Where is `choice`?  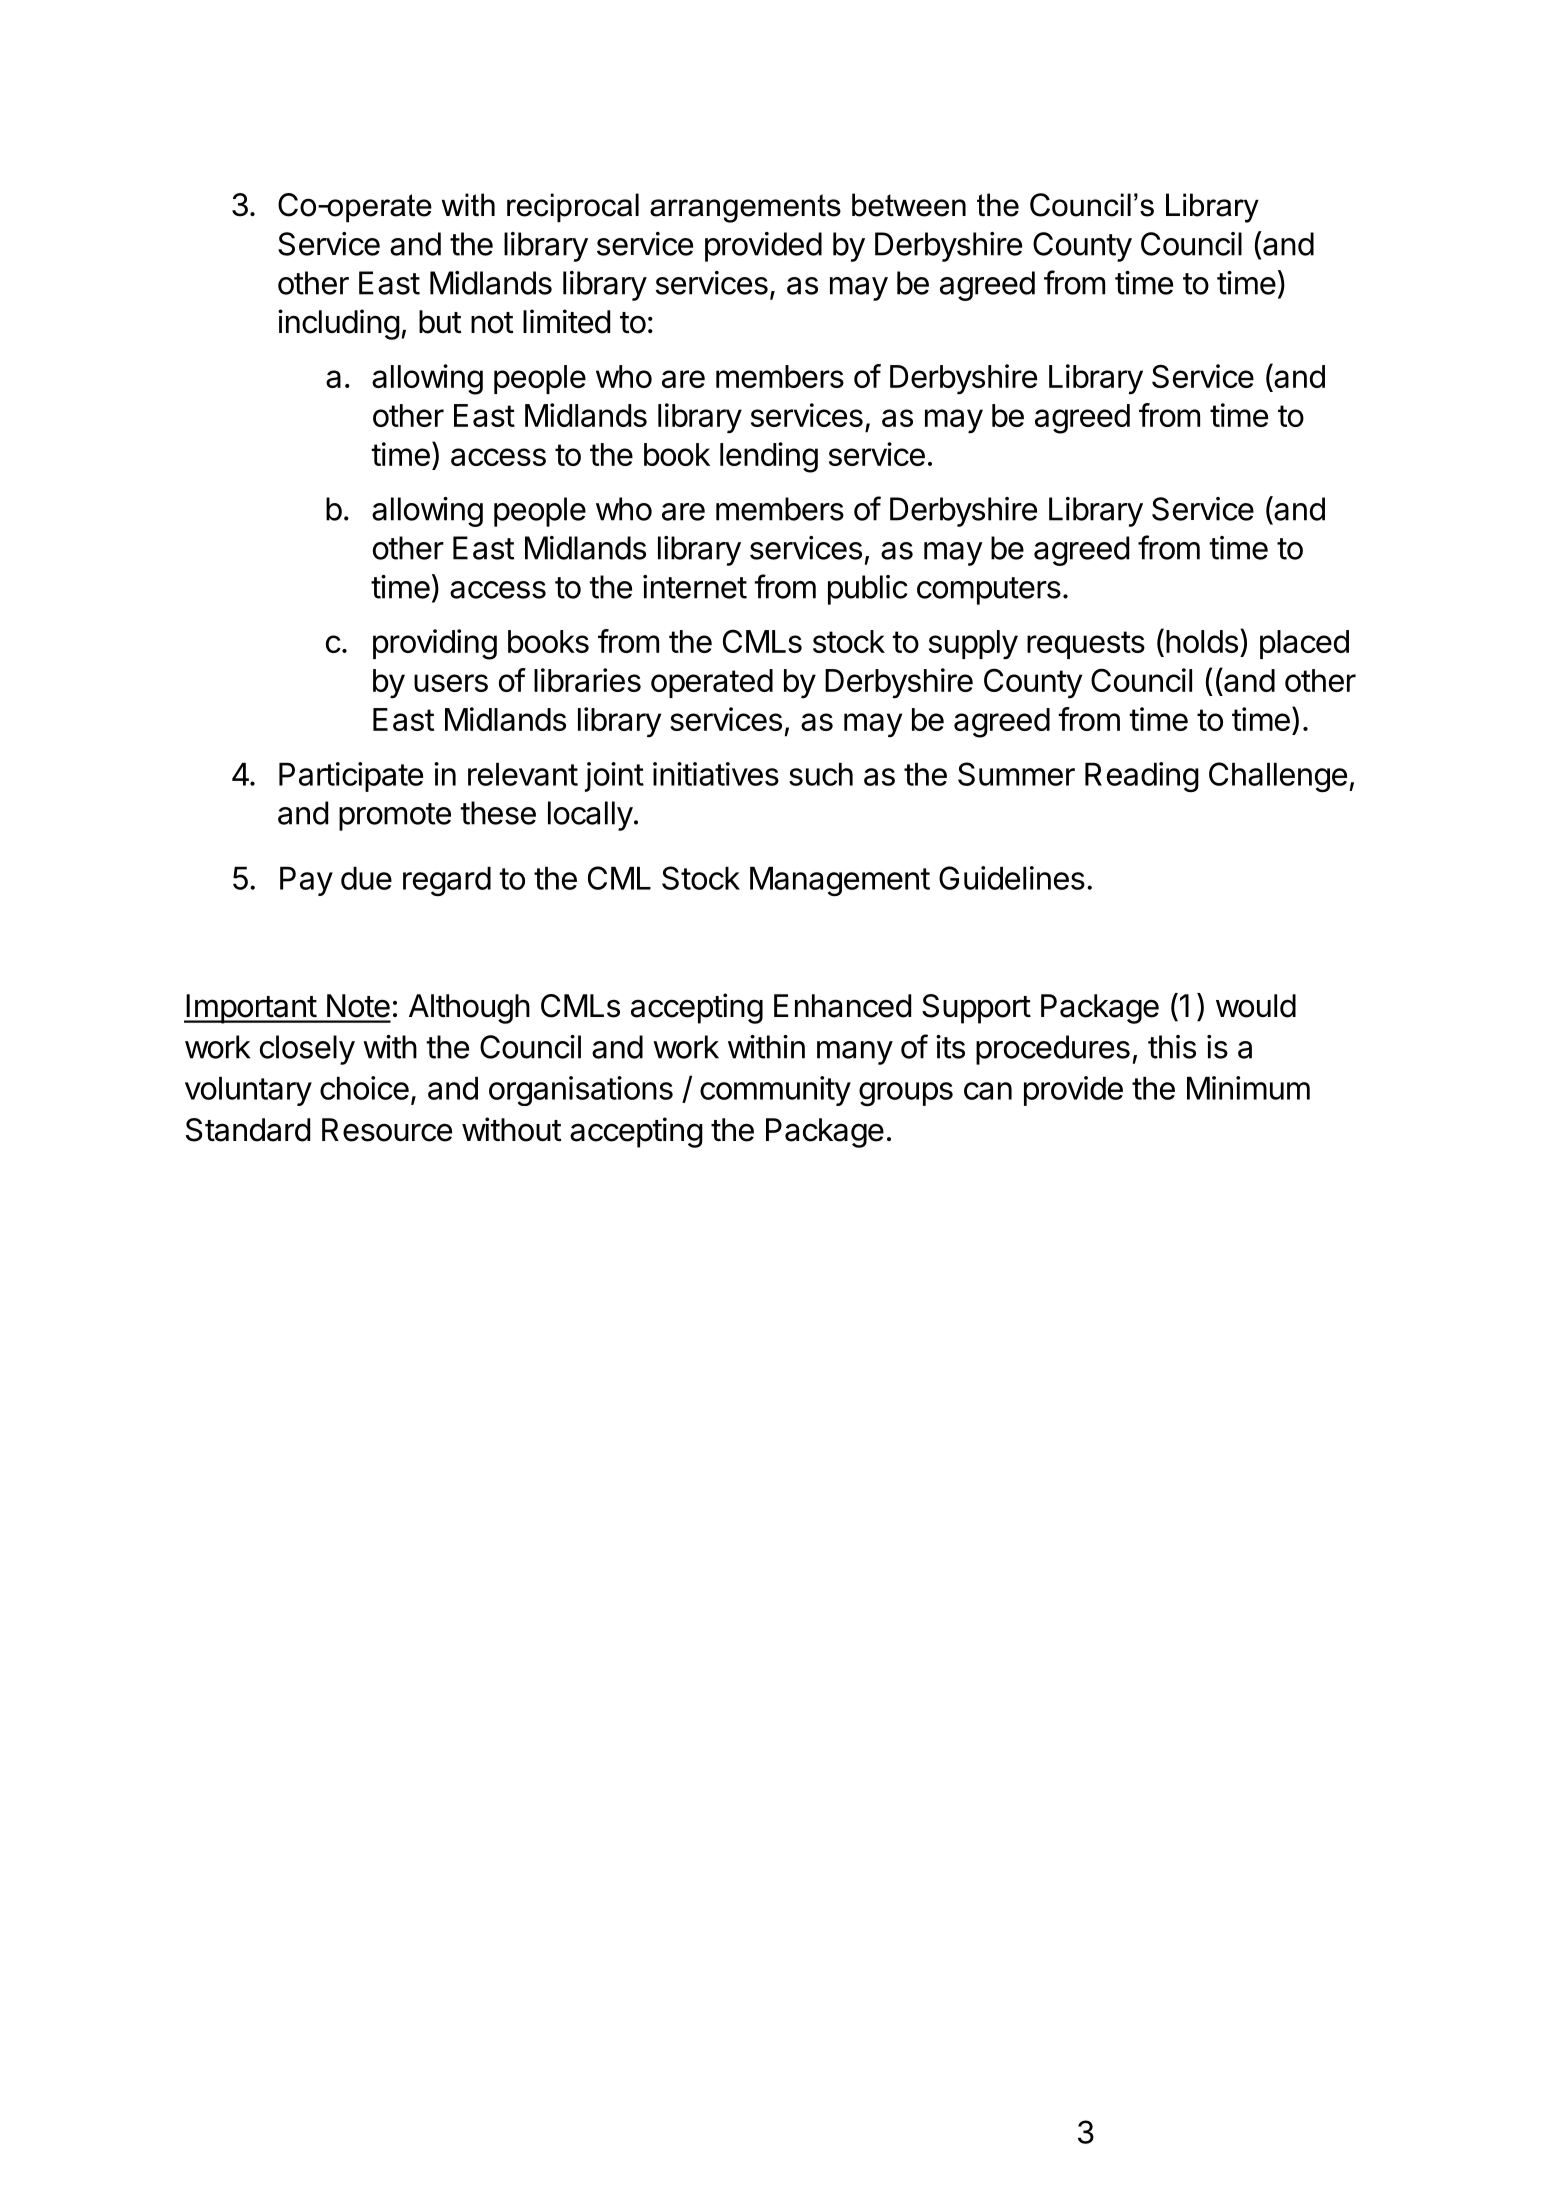
choice is located at coordinates (364, 1088).
